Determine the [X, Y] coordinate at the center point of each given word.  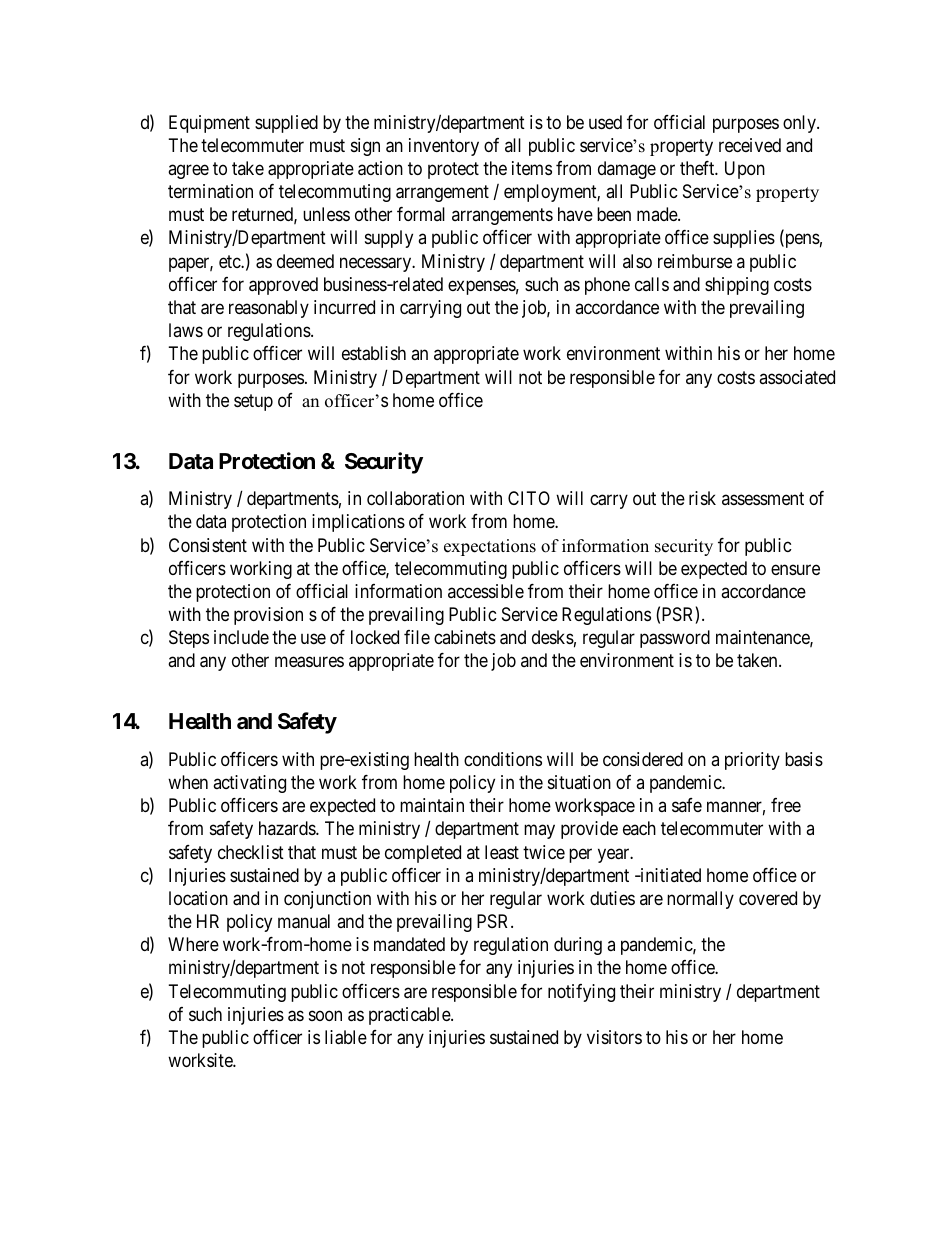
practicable [410, 1016]
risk [702, 498]
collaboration [415, 498]
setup [253, 402]
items [532, 168]
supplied [286, 124]
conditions [503, 759]
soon [325, 1015]
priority [752, 761]
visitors [614, 1037]
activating [249, 784]
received [750, 145]
